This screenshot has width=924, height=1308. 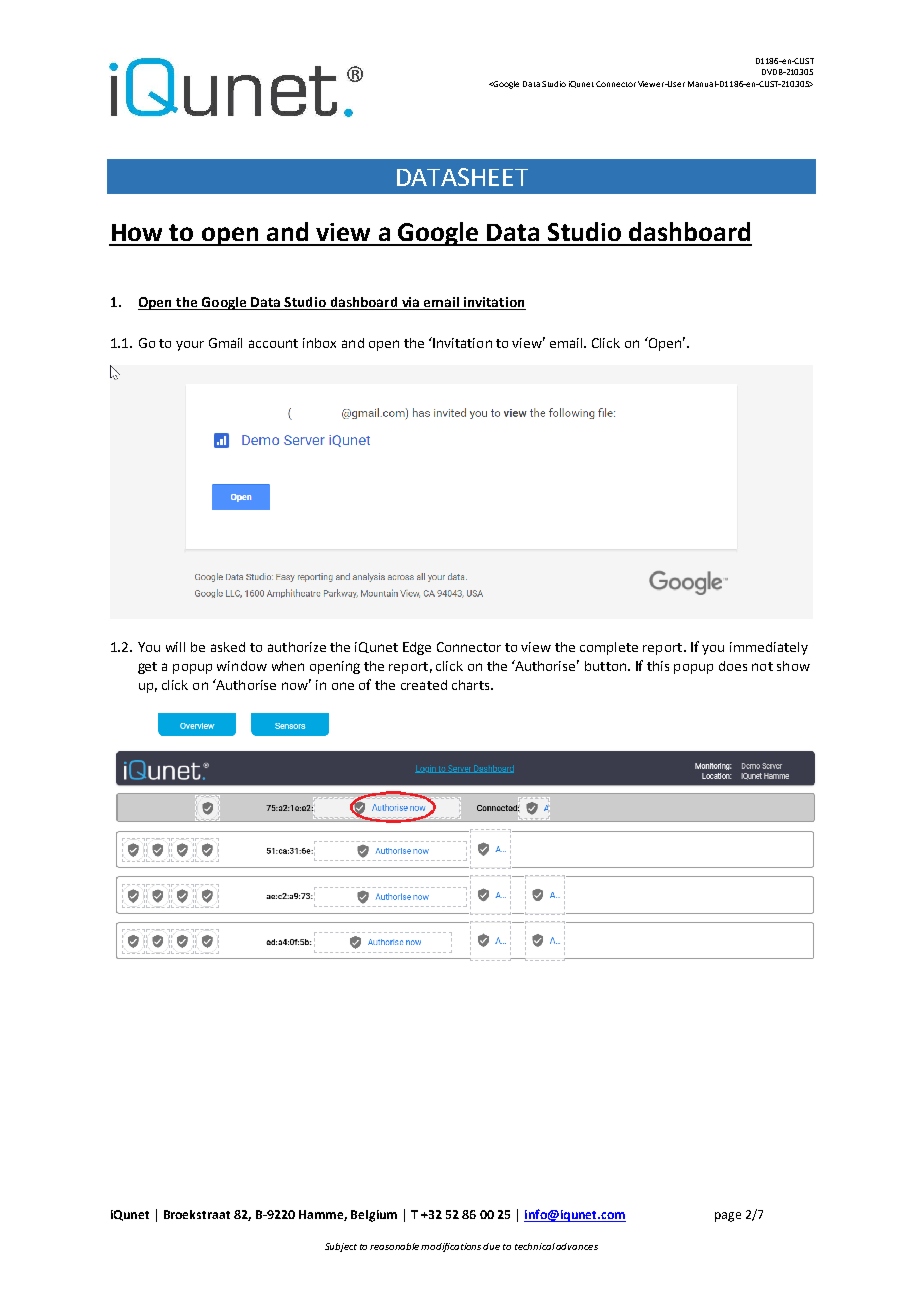 I want to click on inbox, so click(x=319, y=343).
